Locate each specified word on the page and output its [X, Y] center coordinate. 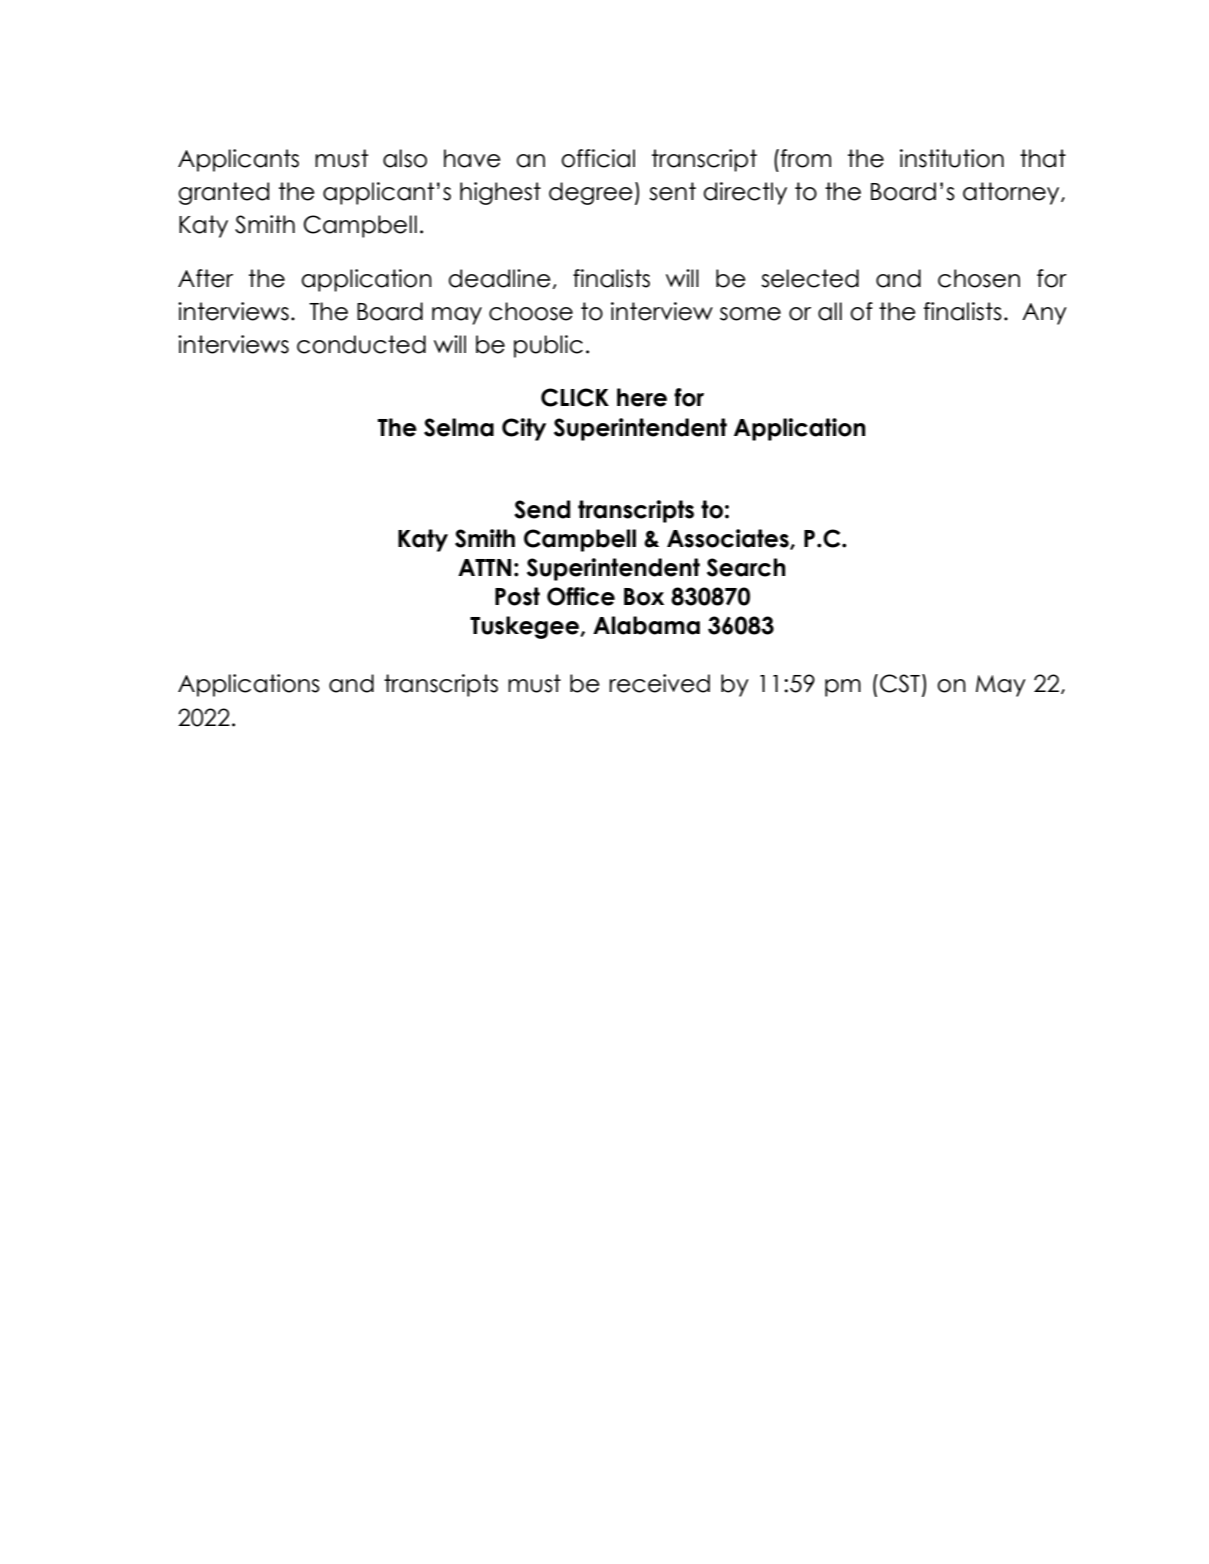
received [659, 683]
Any [1044, 314]
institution [952, 158]
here [642, 397]
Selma [459, 427]
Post [517, 596]
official [598, 158]
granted [223, 193]
